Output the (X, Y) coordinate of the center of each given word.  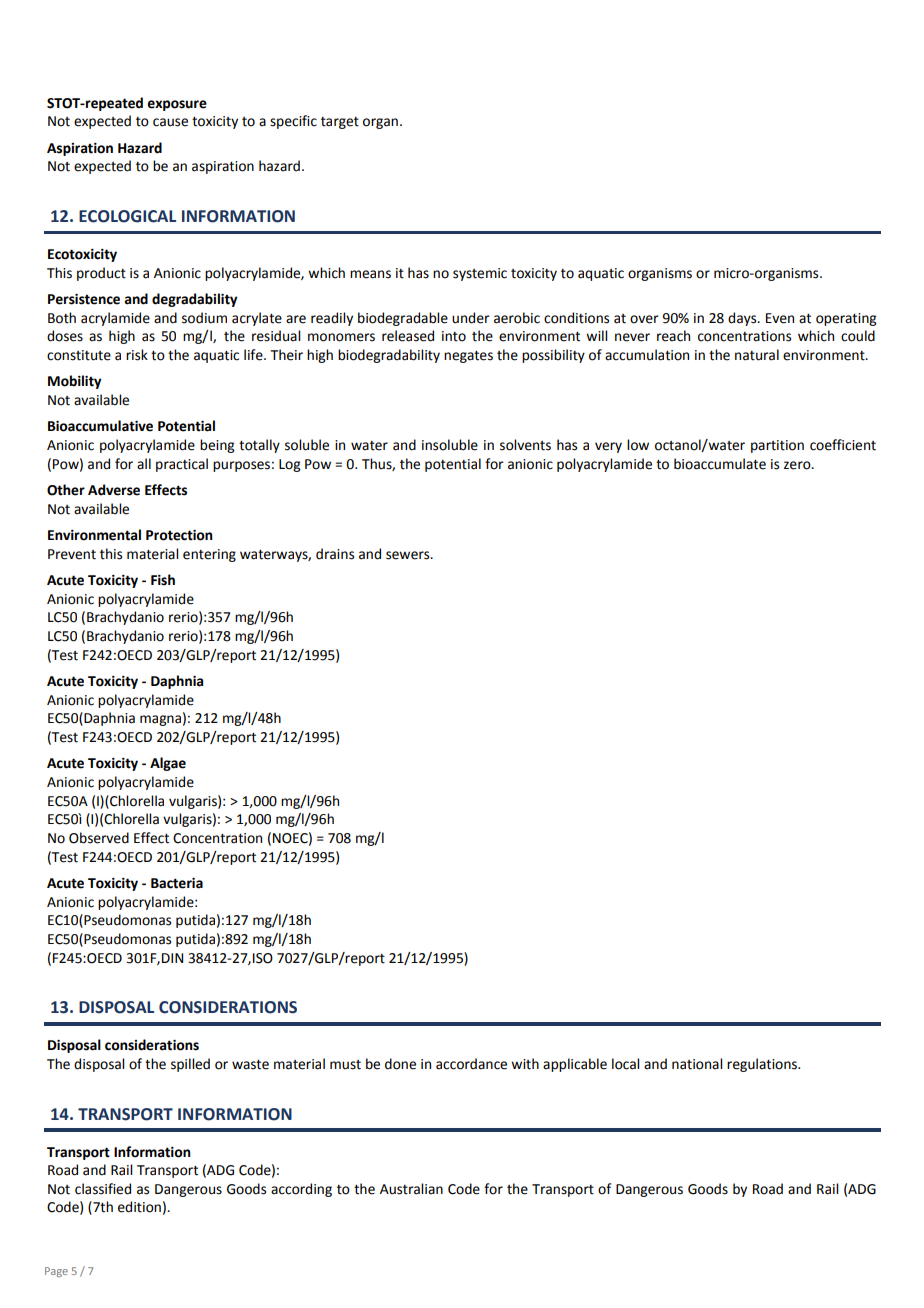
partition (777, 446)
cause (170, 122)
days (743, 319)
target (340, 123)
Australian (411, 1189)
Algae (168, 764)
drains (335, 554)
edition (139, 1207)
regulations (763, 1065)
